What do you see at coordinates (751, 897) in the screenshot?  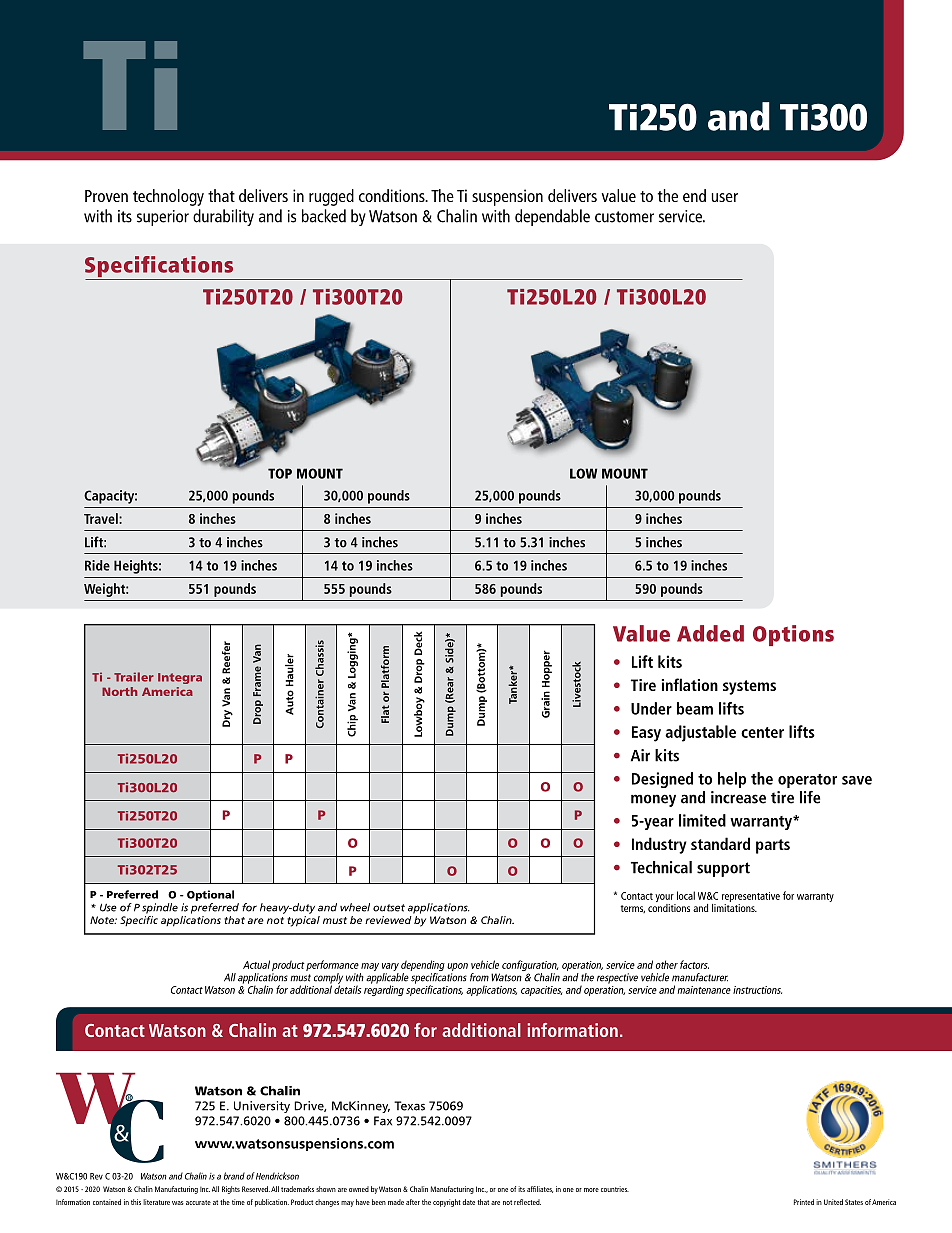 I see `representative` at bounding box center [751, 897].
